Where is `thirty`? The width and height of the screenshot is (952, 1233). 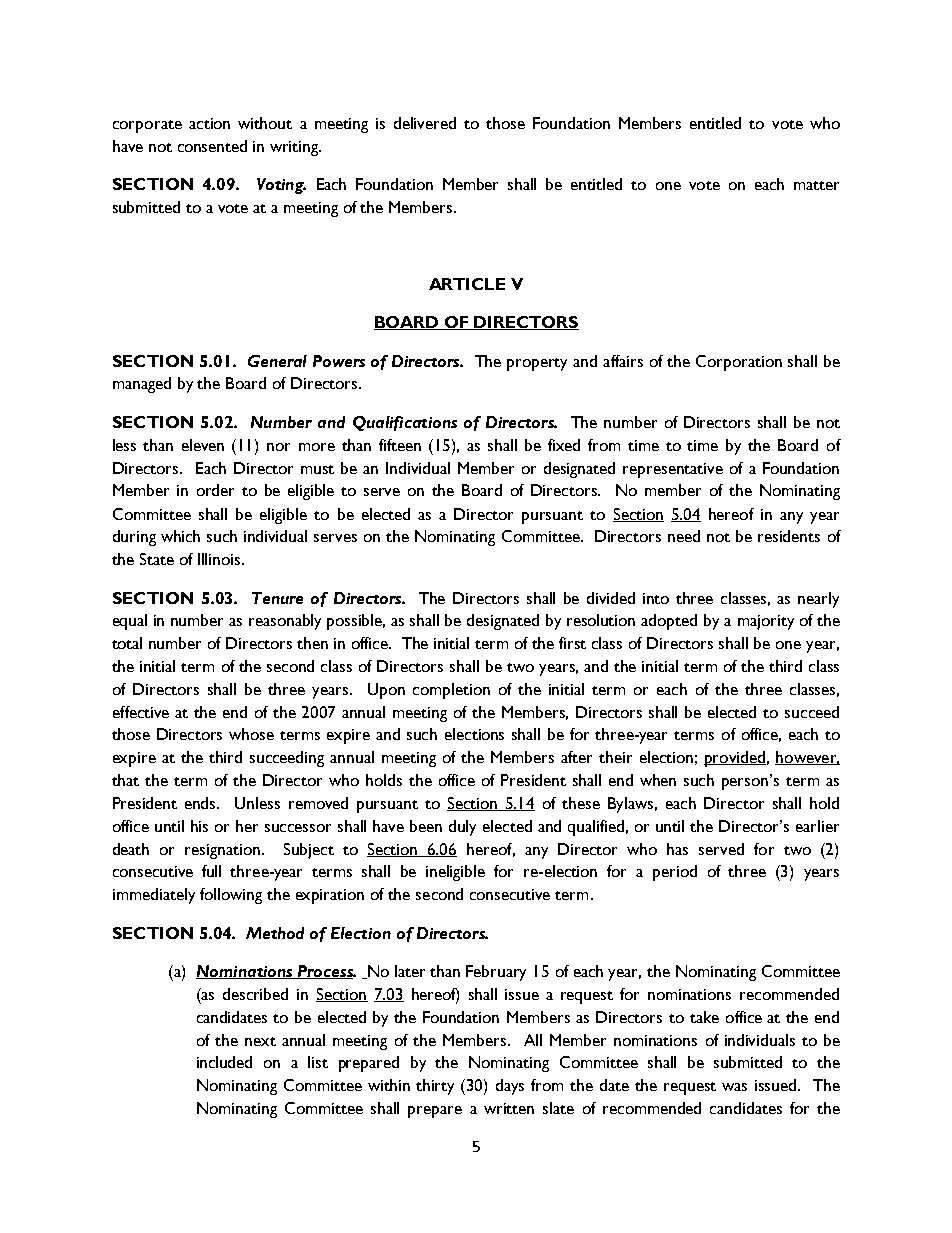 thirty is located at coordinates (435, 1087).
